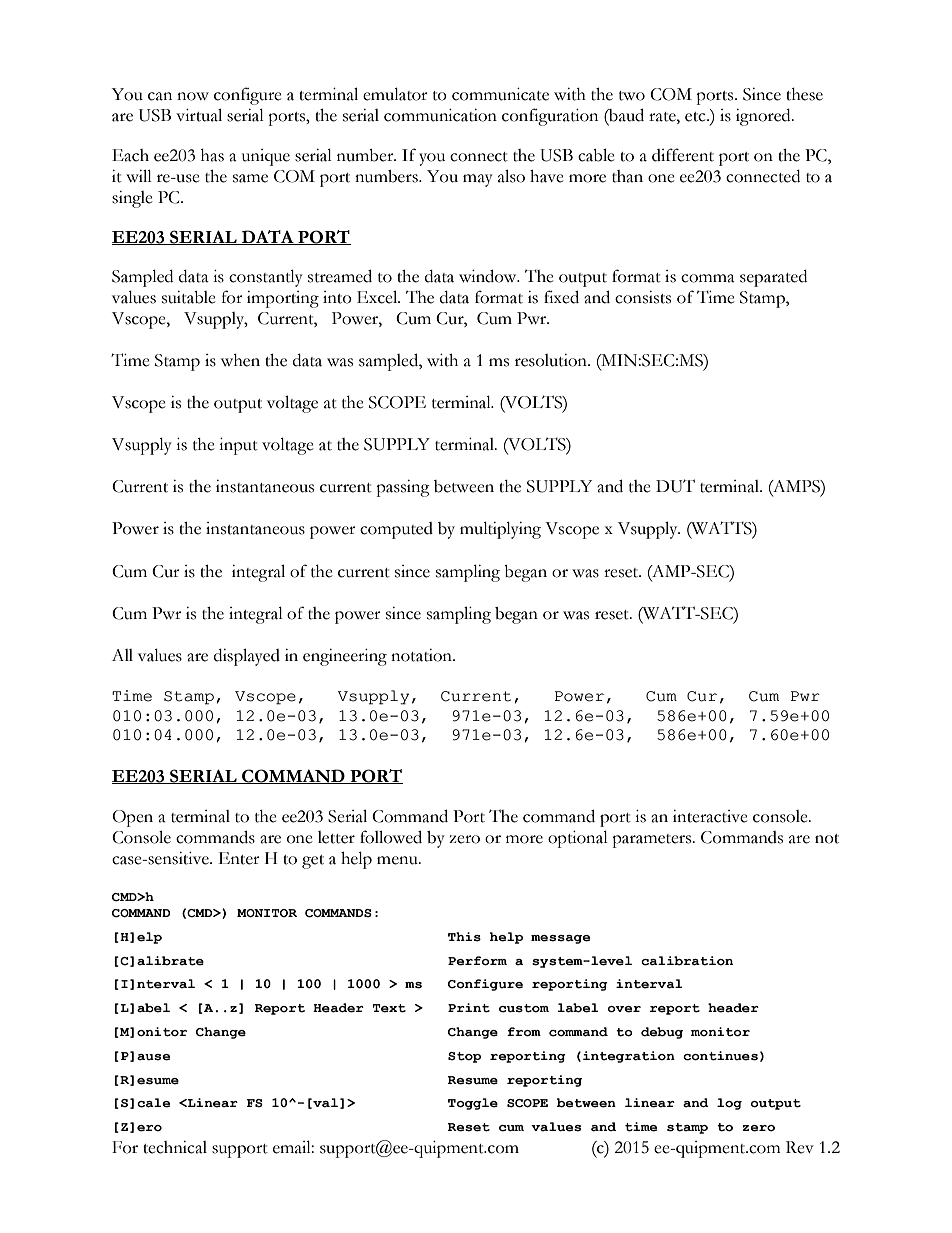 This screenshot has height=1233, width=952. I want to click on resolution, so click(552, 360).
